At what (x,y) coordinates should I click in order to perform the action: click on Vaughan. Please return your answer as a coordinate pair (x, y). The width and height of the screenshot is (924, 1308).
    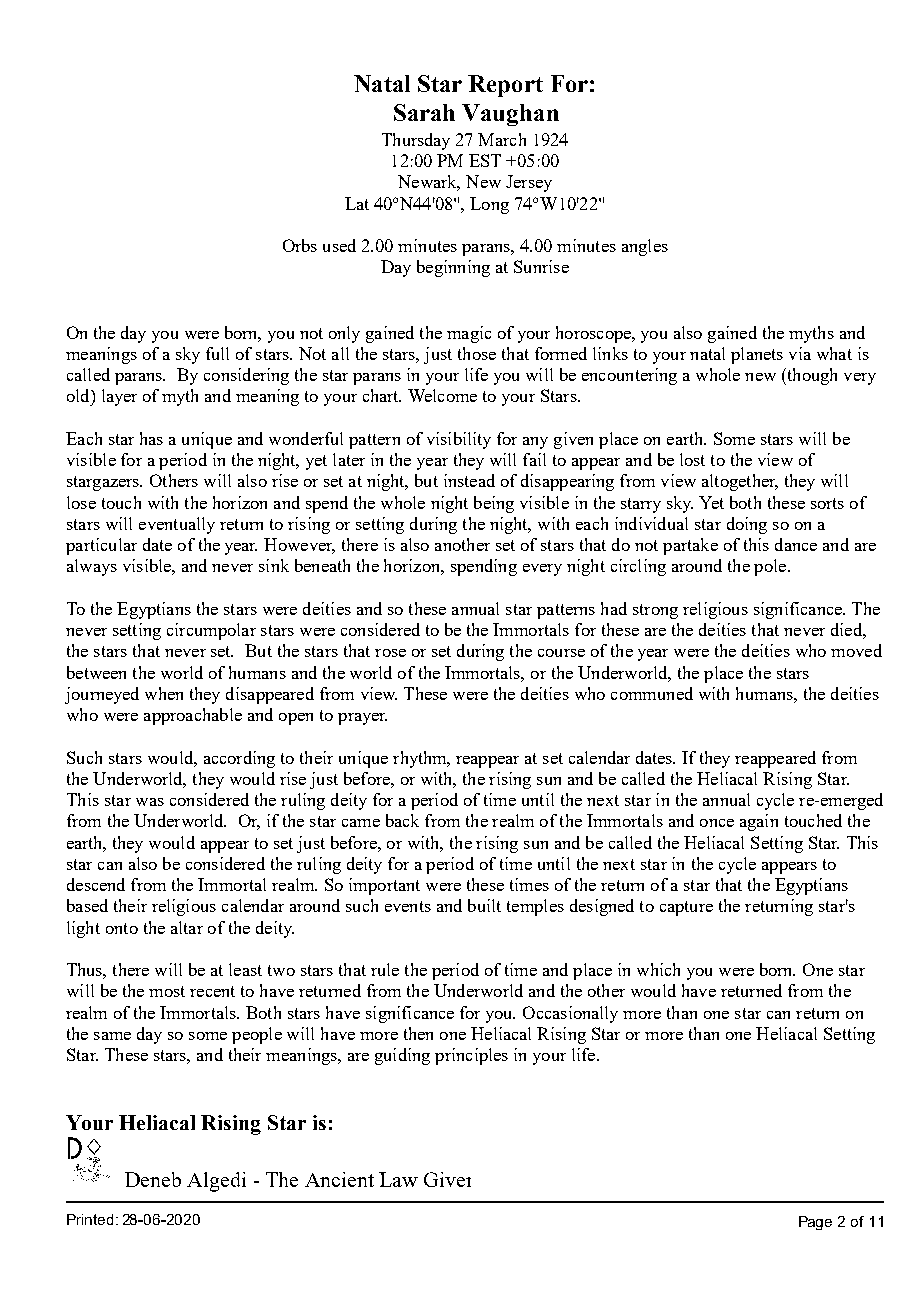
    Looking at the image, I should click on (510, 115).
